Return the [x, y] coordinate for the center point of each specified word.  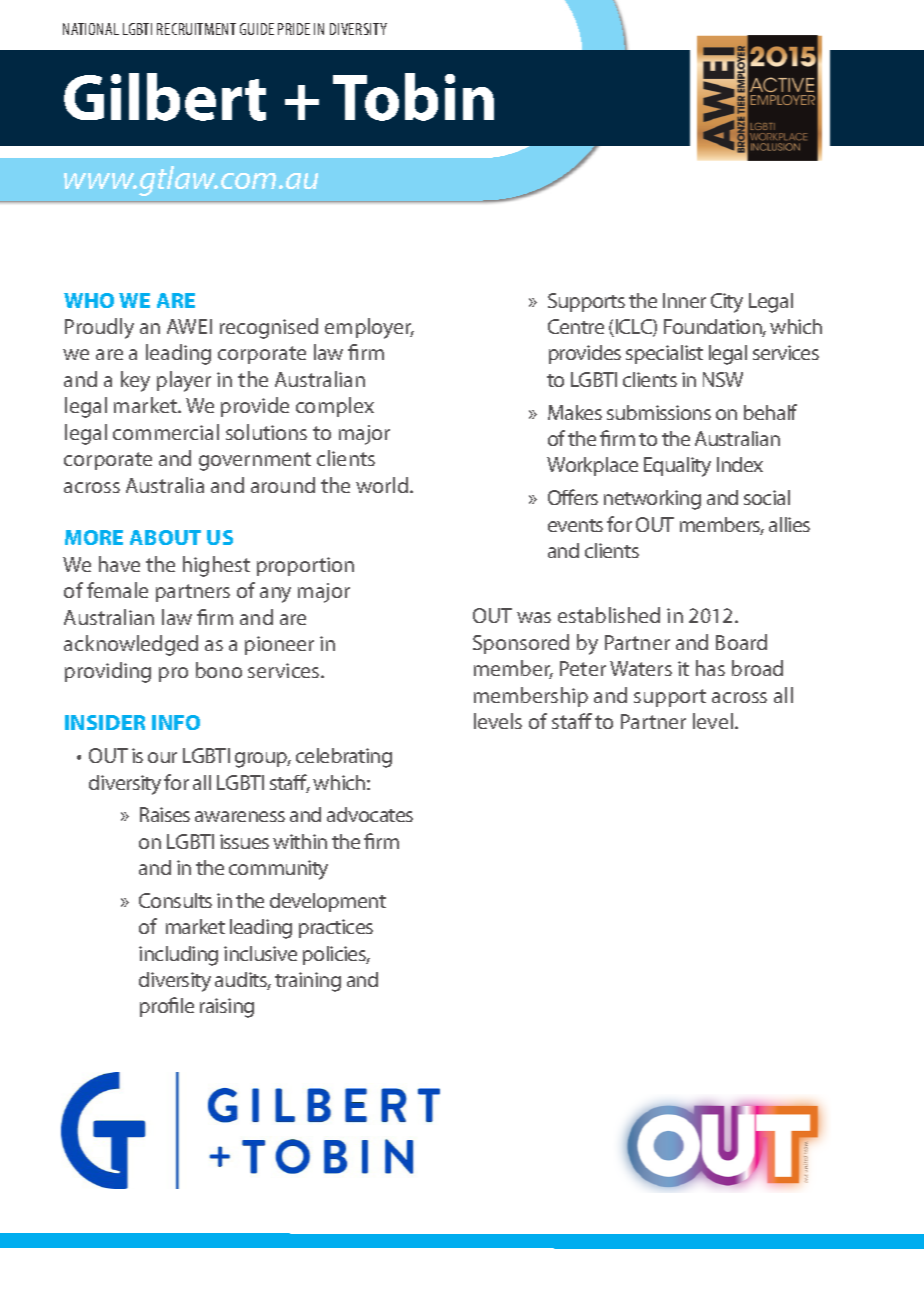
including [178, 956]
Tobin [413, 97]
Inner [684, 300]
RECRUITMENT [196, 29]
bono [219, 670]
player [184, 381]
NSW [723, 379]
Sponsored [521, 644]
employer [369, 328]
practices [336, 928]
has [710, 668]
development [328, 902]
